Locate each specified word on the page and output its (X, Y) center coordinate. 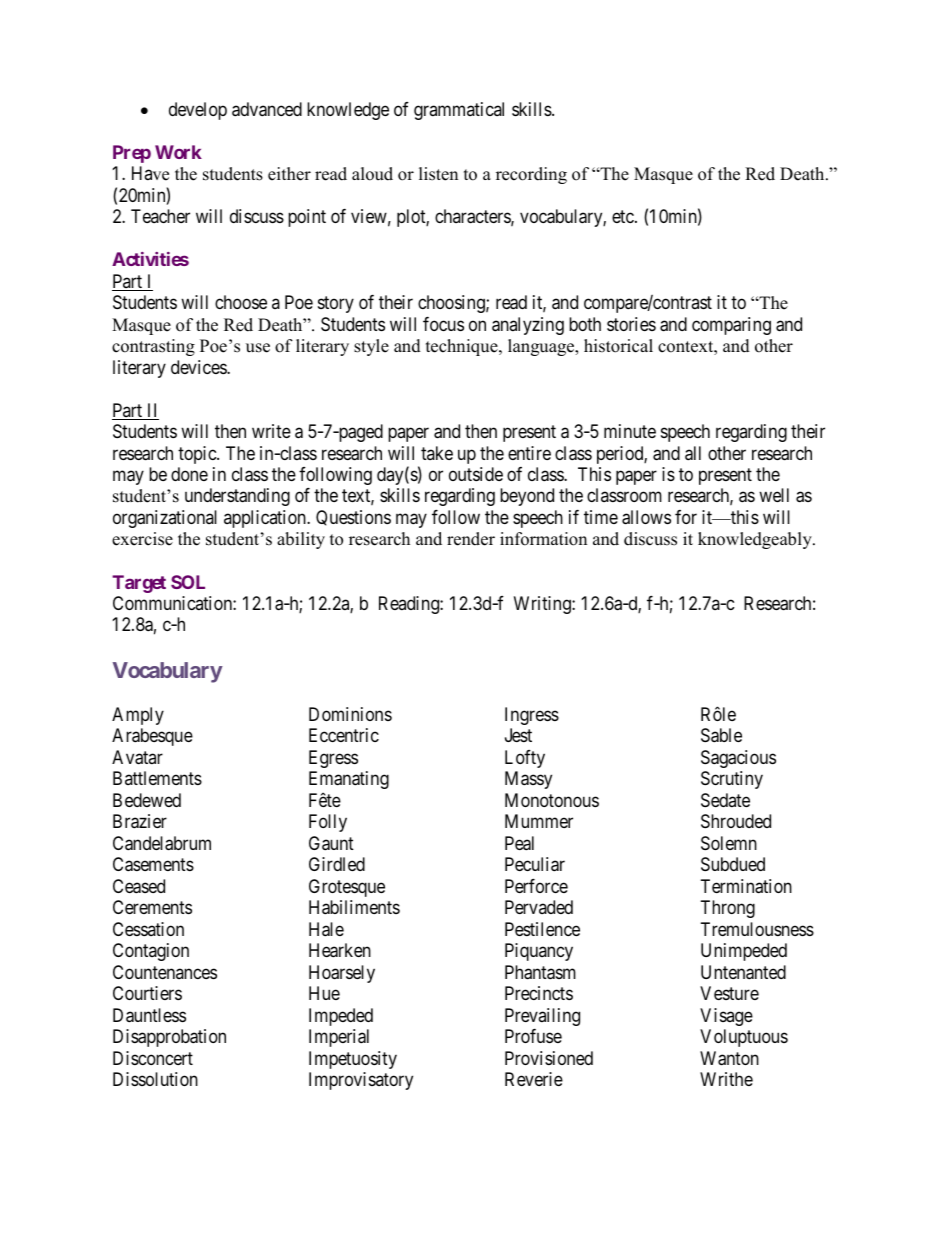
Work (178, 152)
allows (646, 517)
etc (624, 216)
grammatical (459, 111)
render (471, 539)
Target (139, 584)
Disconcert (153, 1058)
